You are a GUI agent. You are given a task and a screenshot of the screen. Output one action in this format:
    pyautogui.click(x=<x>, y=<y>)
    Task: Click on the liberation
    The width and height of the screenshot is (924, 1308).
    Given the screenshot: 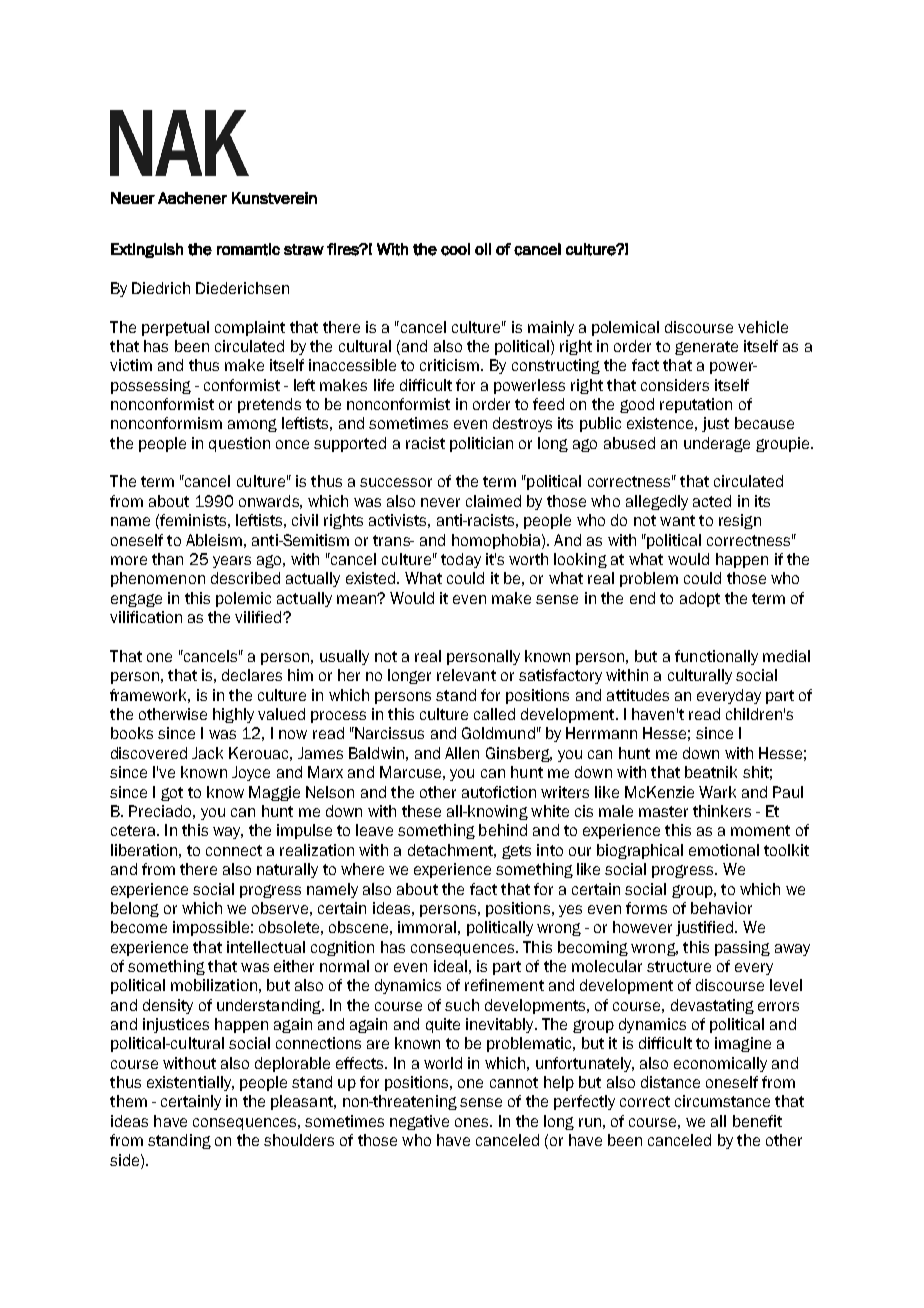 What is the action you would take?
    pyautogui.click(x=144, y=850)
